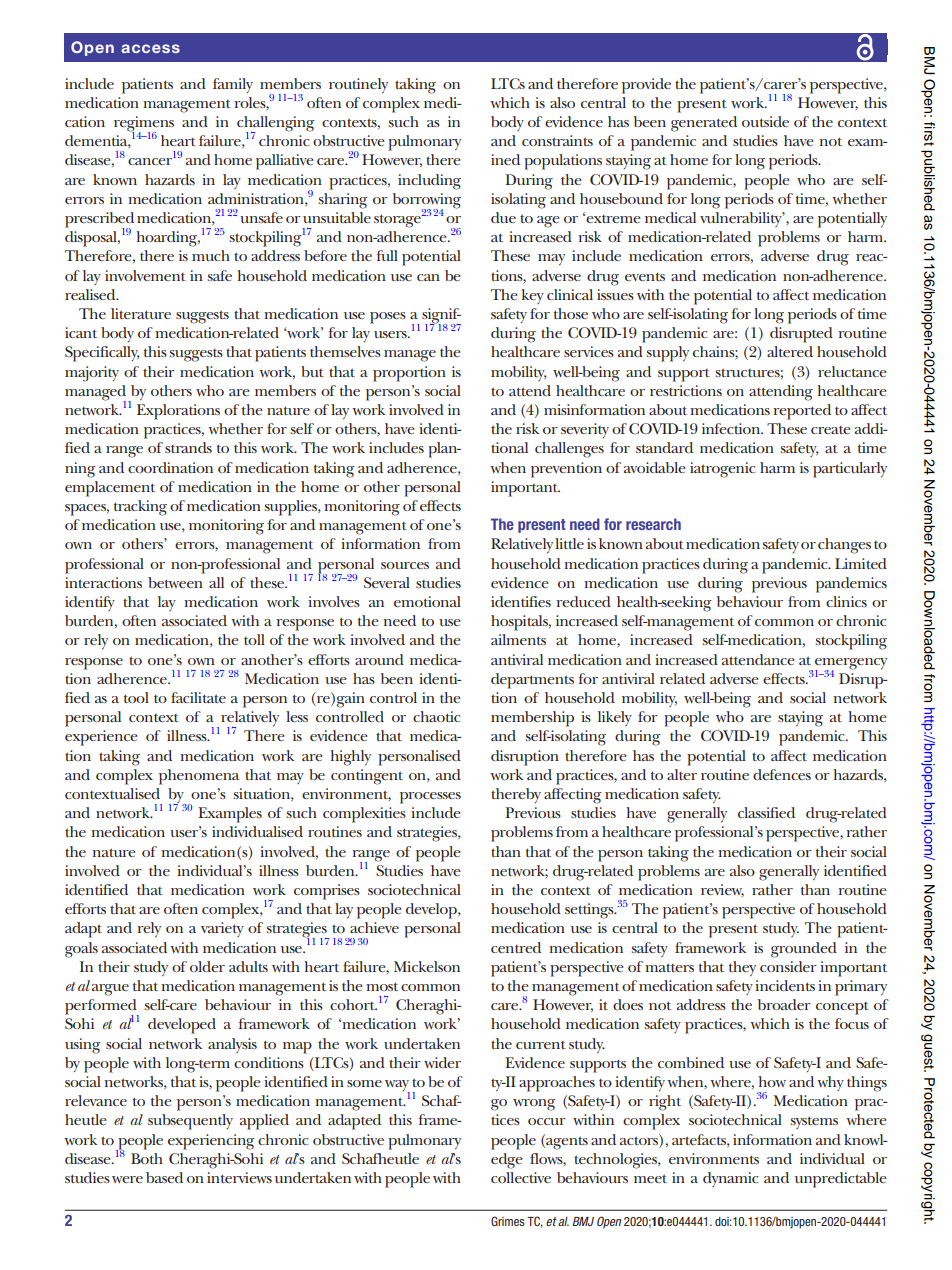 The width and height of the document is (952, 1270). I want to click on strands, so click(188, 447).
